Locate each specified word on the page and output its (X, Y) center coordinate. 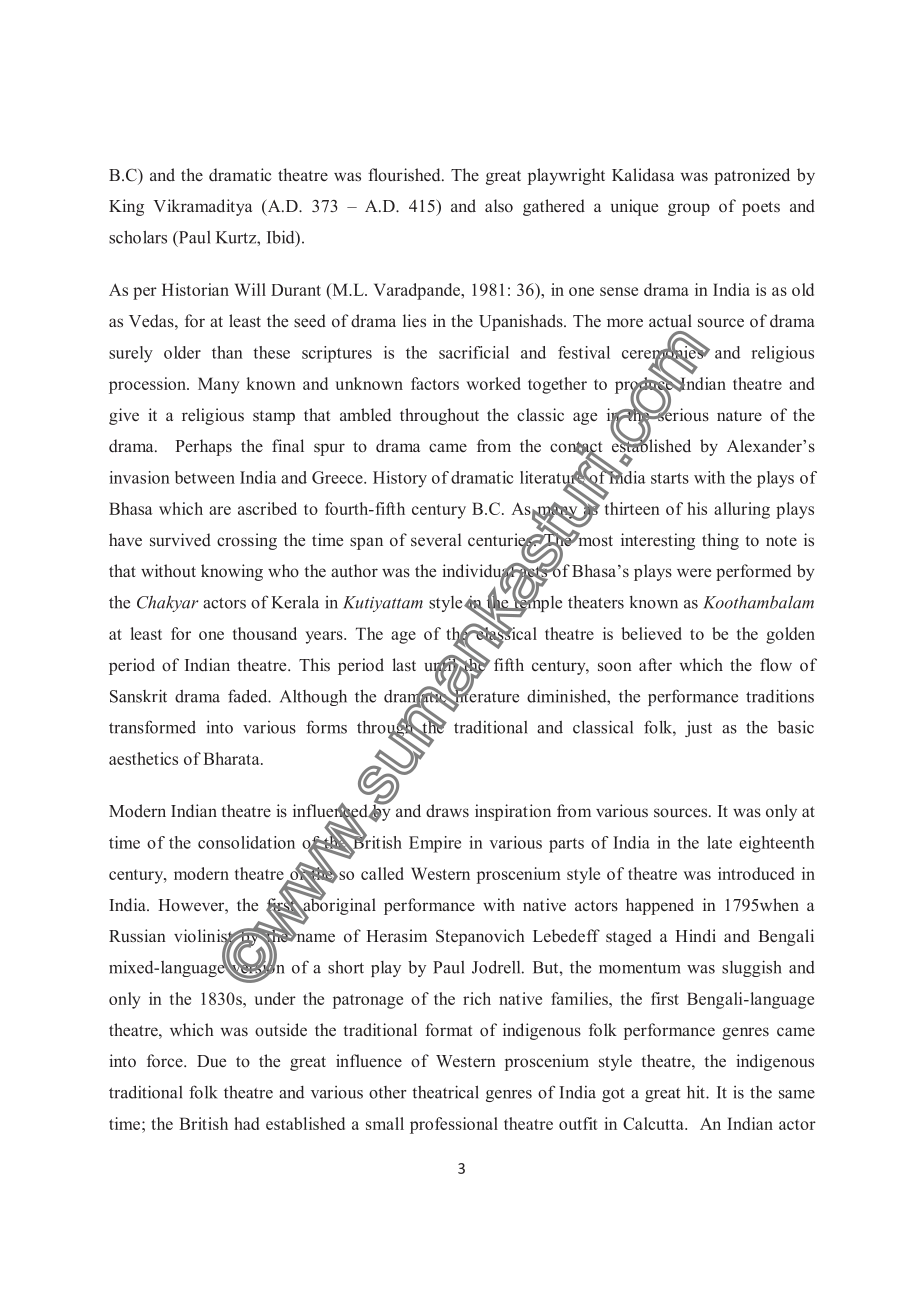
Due (211, 1061)
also (499, 206)
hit (697, 1092)
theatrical (445, 1092)
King (126, 207)
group (689, 209)
